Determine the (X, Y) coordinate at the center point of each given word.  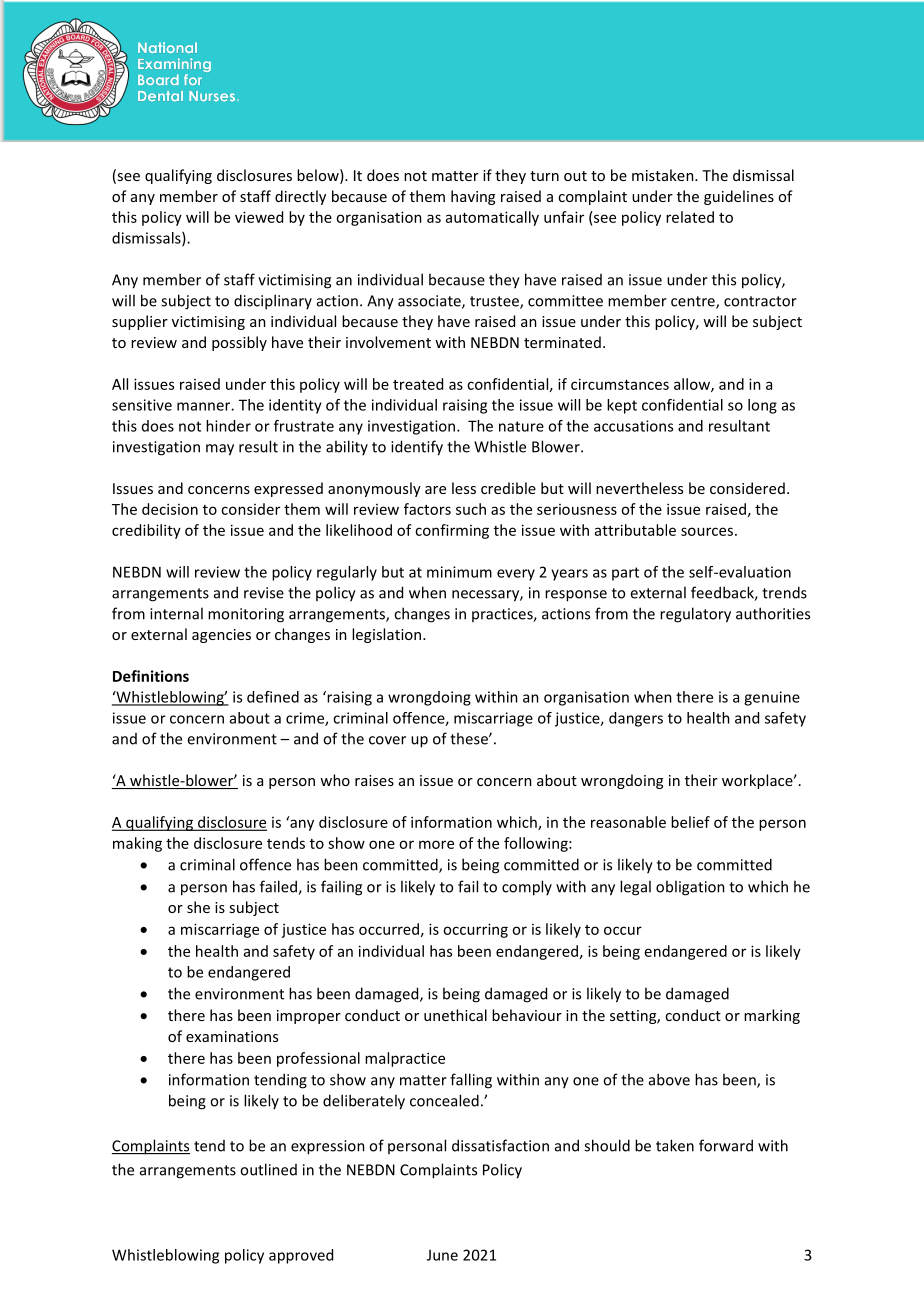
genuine (772, 698)
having (473, 197)
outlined (268, 1169)
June (442, 1255)
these (470, 738)
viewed (259, 217)
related (690, 217)
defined (273, 697)
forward (726, 1145)
